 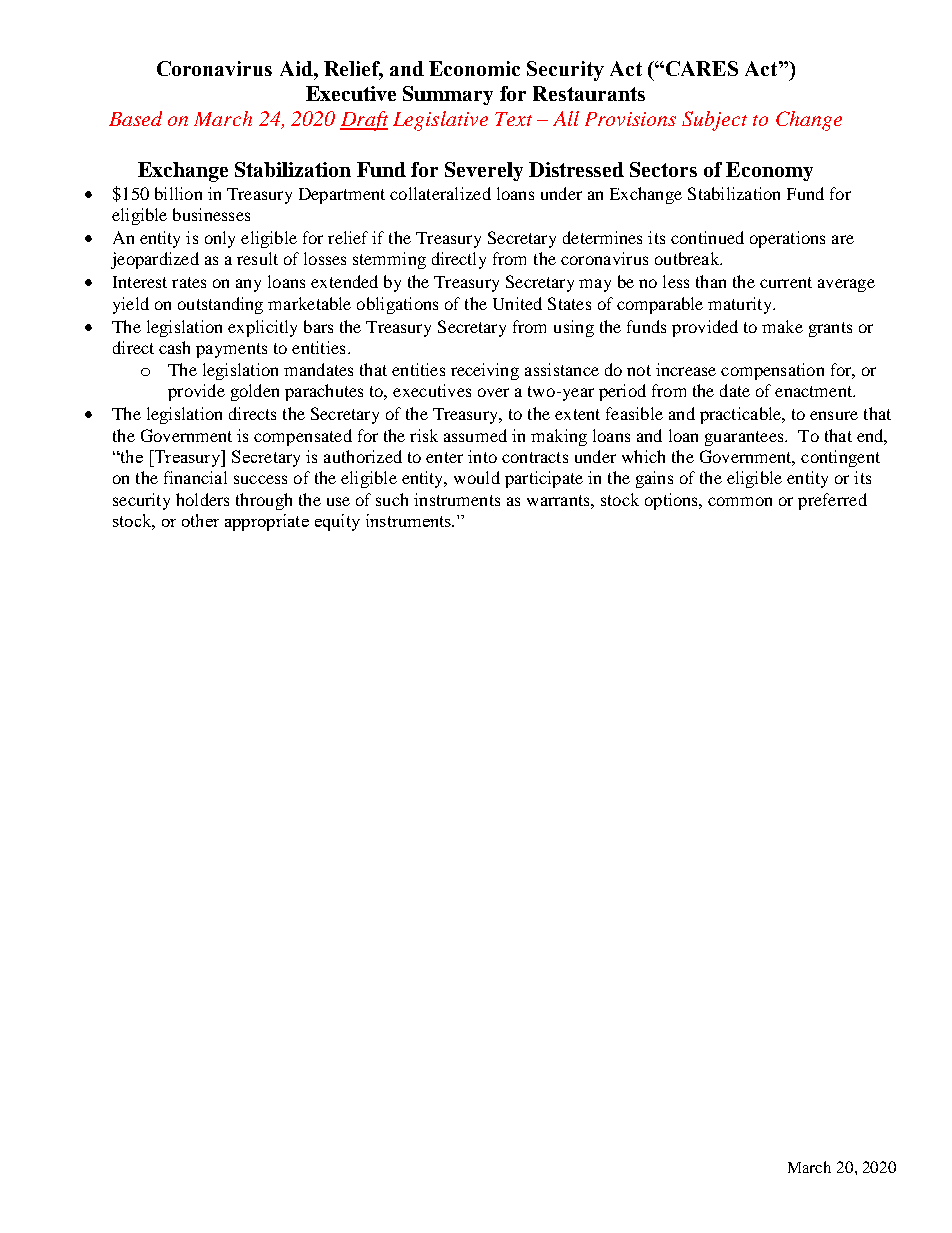 What do you see at coordinates (202, 499) in the screenshot?
I see `holders` at bounding box center [202, 499].
